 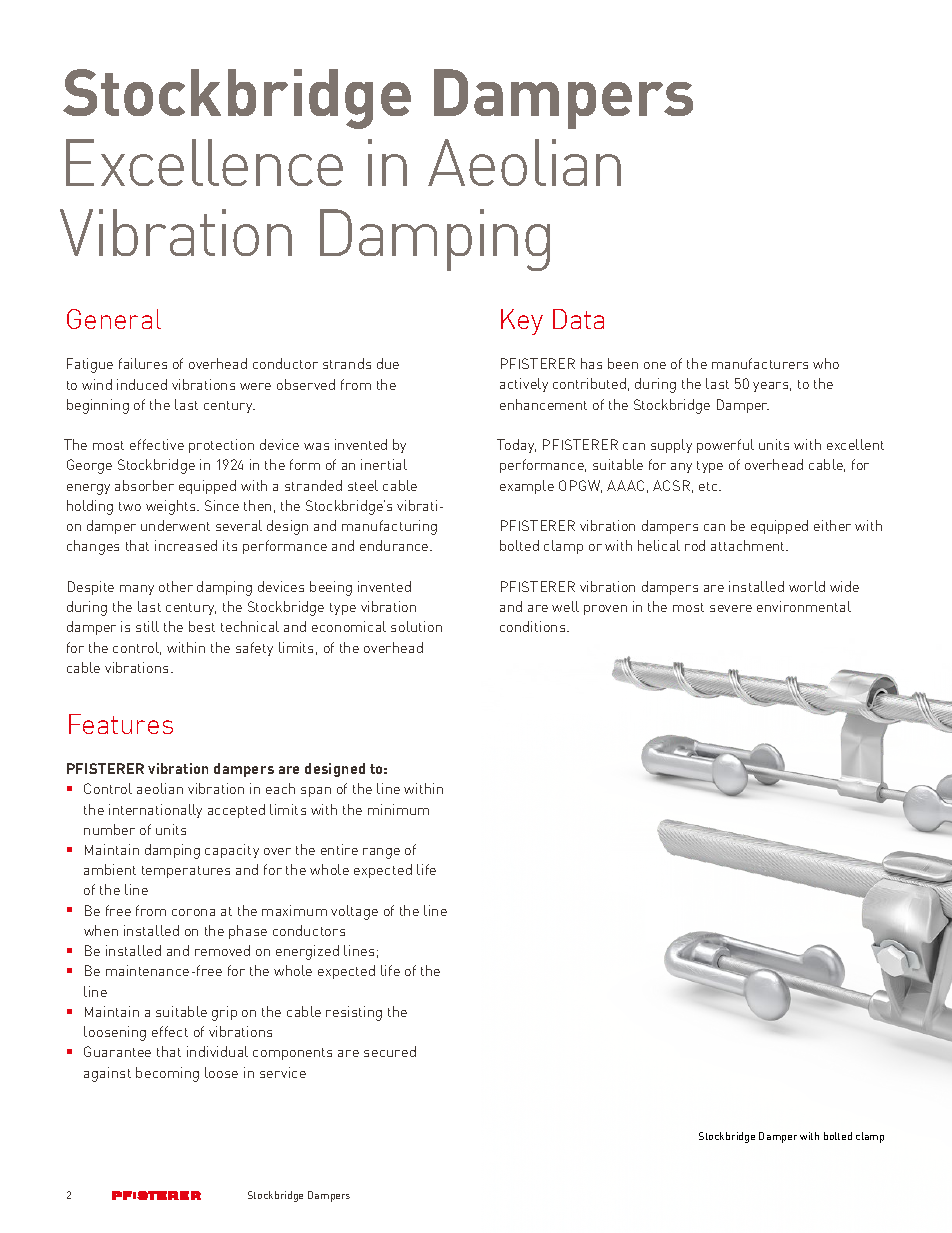 What do you see at coordinates (524, 385) in the document?
I see `actively` at bounding box center [524, 385].
